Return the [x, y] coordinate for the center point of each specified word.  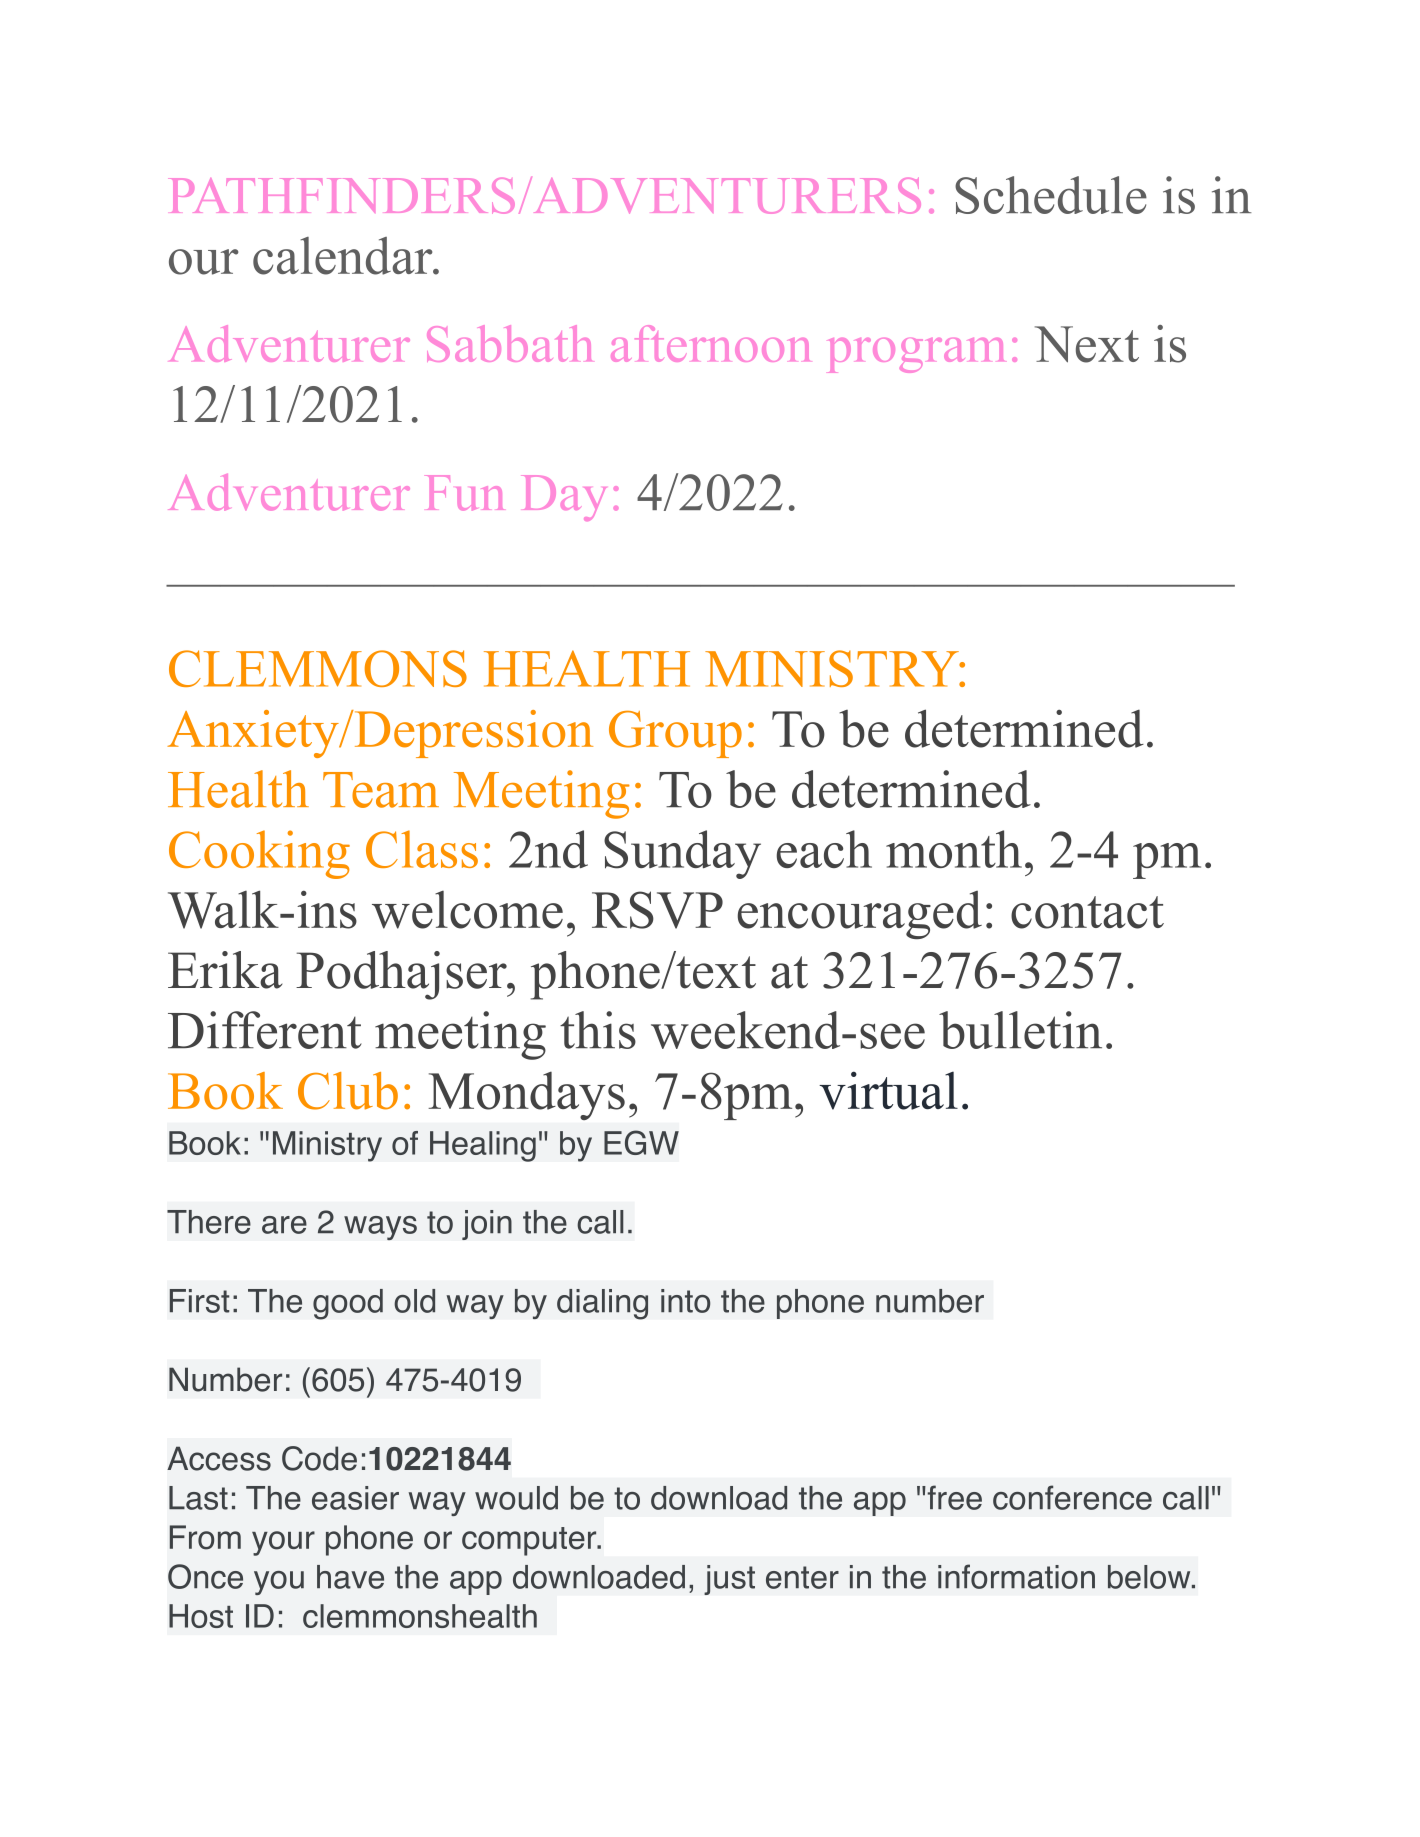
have [350, 1577]
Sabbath [509, 343]
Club [348, 1091]
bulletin [1020, 1030]
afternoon [710, 343]
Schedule [1051, 195]
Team [381, 790]
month [954, 849]
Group [675, 734]
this [598, 1030]
